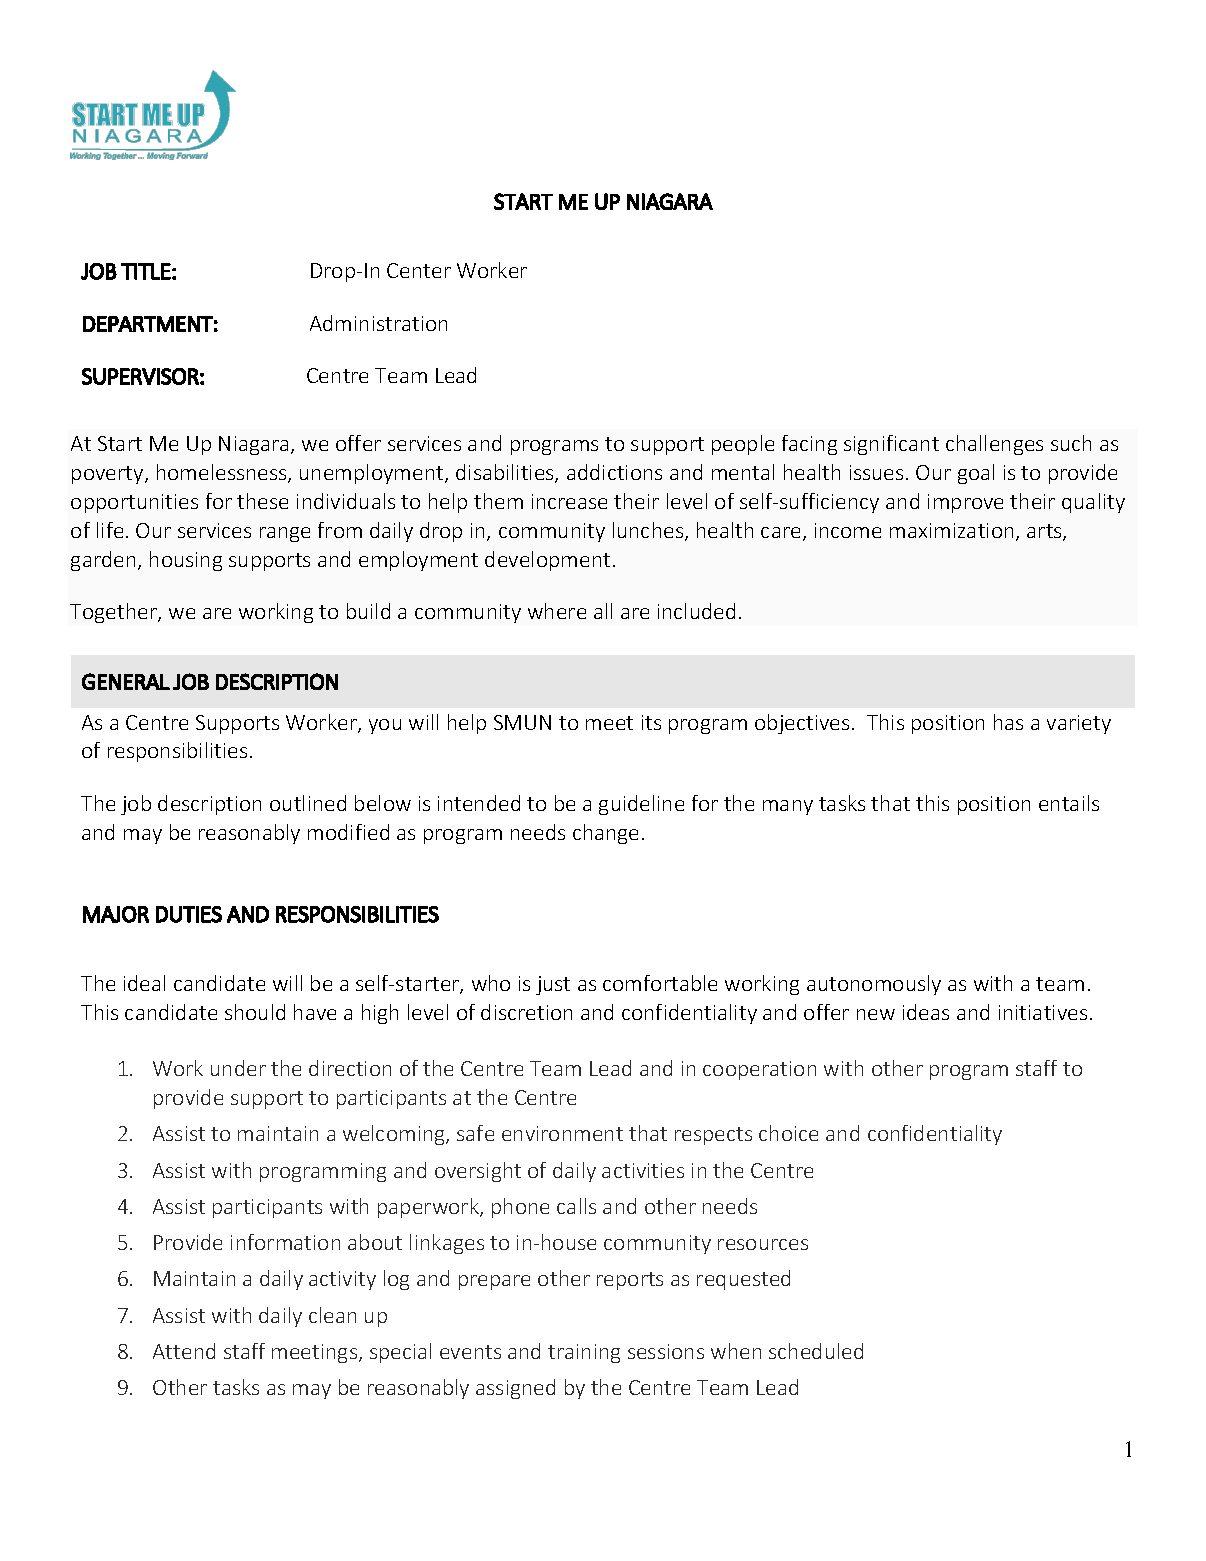 The width and height of the page is (1206, 1561). What do you see at coordinates (816, 1351) in the page?
I see `scheduled` at bounding box center [816, 1351].
